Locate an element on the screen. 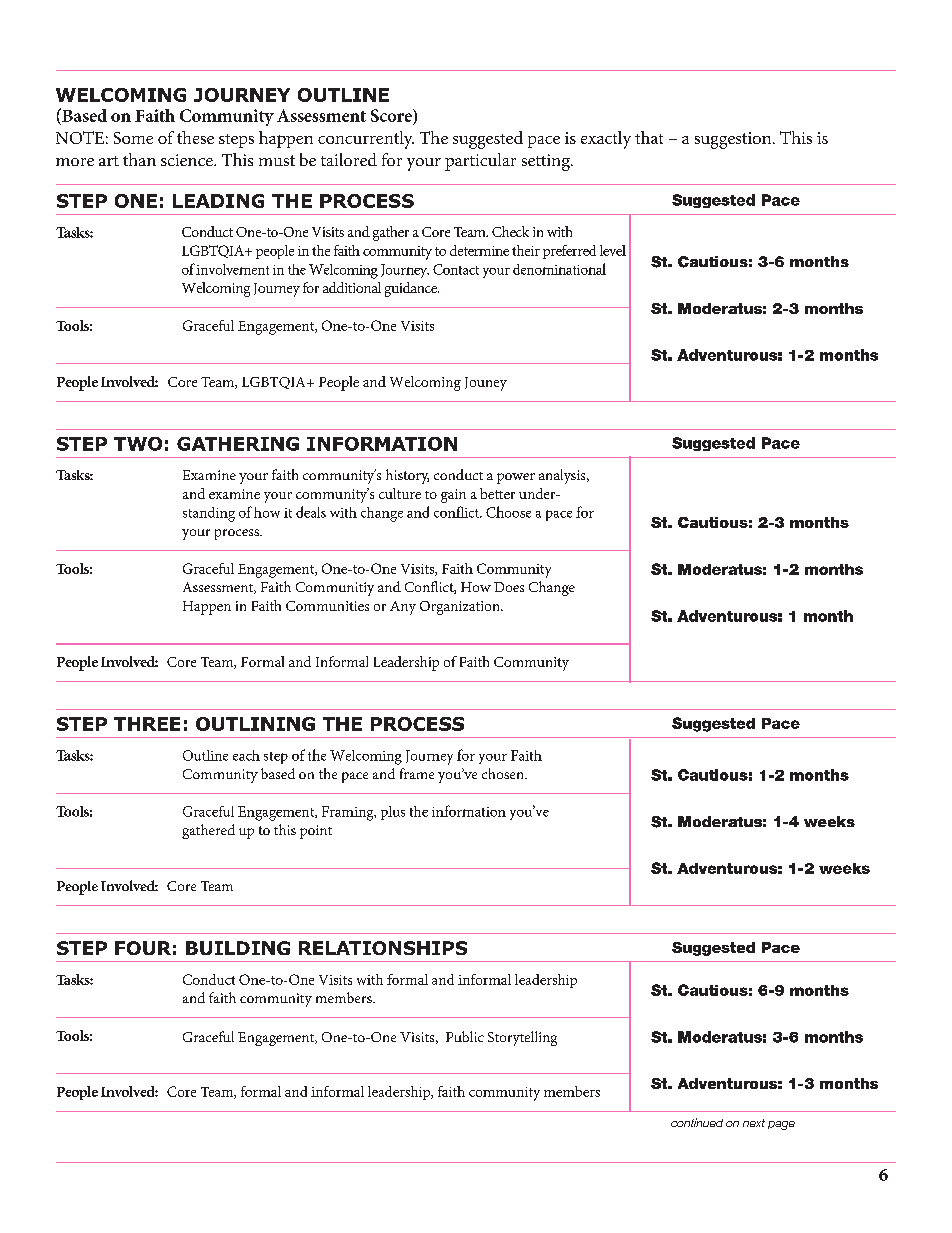  analysis is located at coordinates (563, 476).
